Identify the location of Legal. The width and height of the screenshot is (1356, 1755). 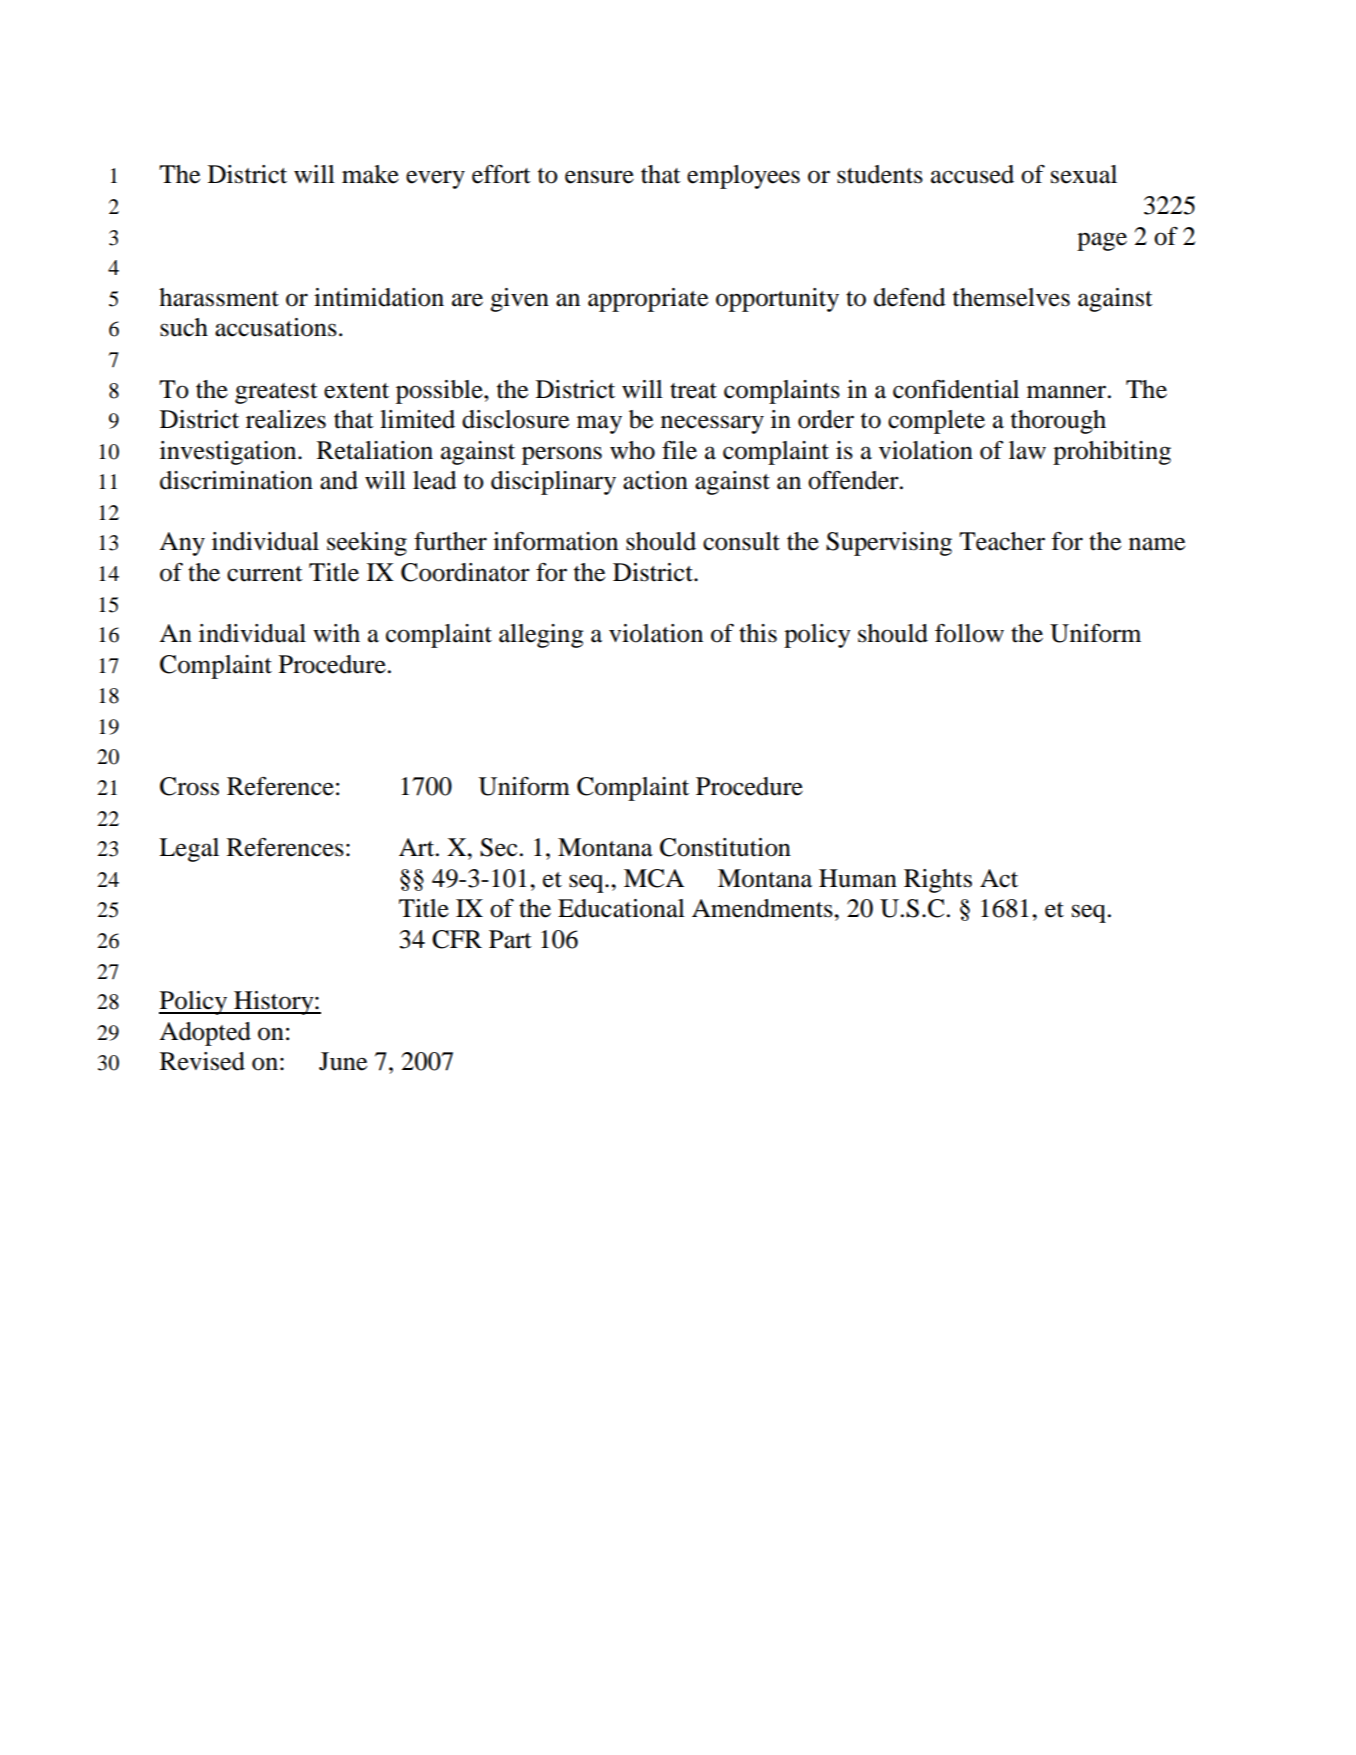
(189, 850).
